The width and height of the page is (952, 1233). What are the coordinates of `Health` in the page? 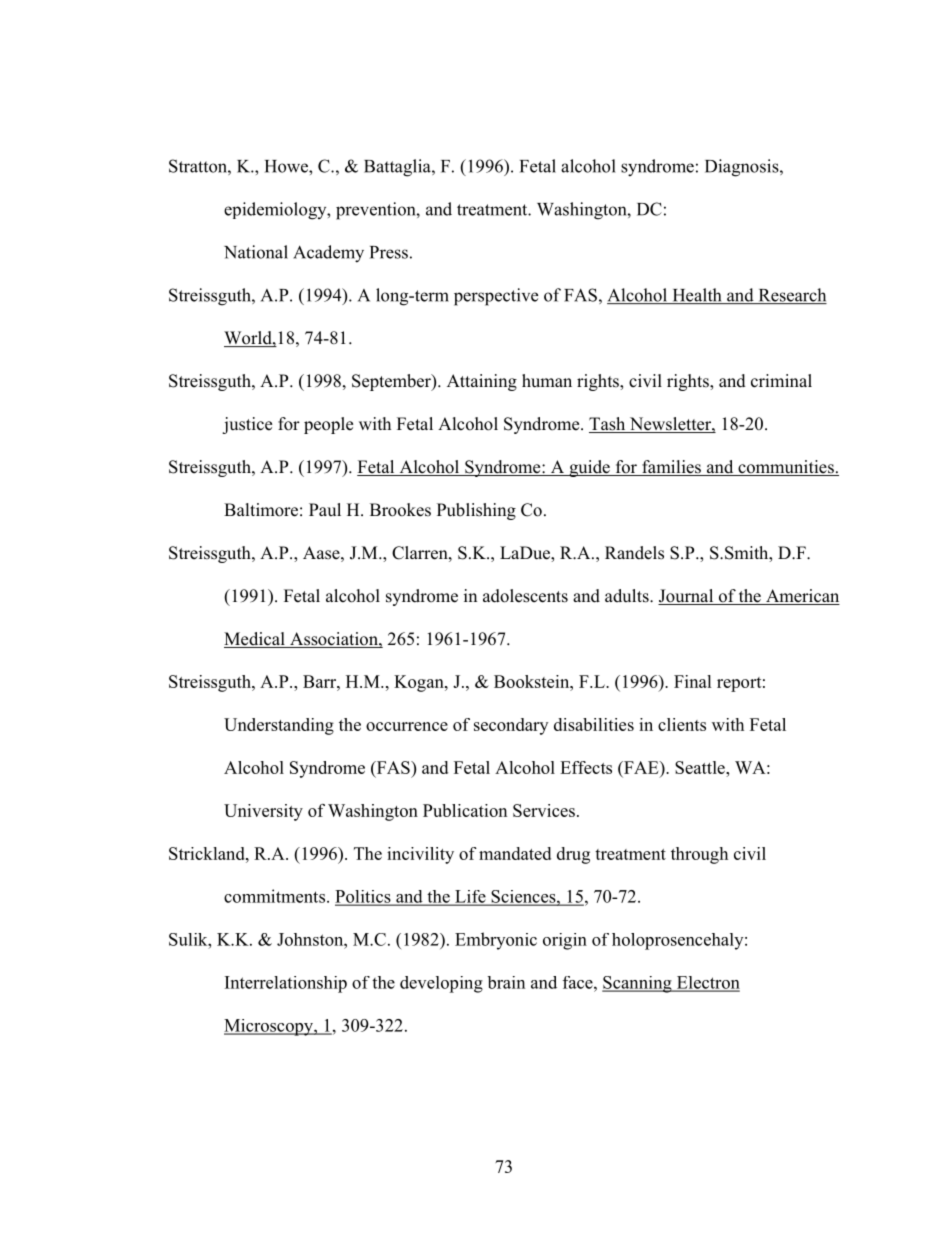 It's located at (697, 296).
